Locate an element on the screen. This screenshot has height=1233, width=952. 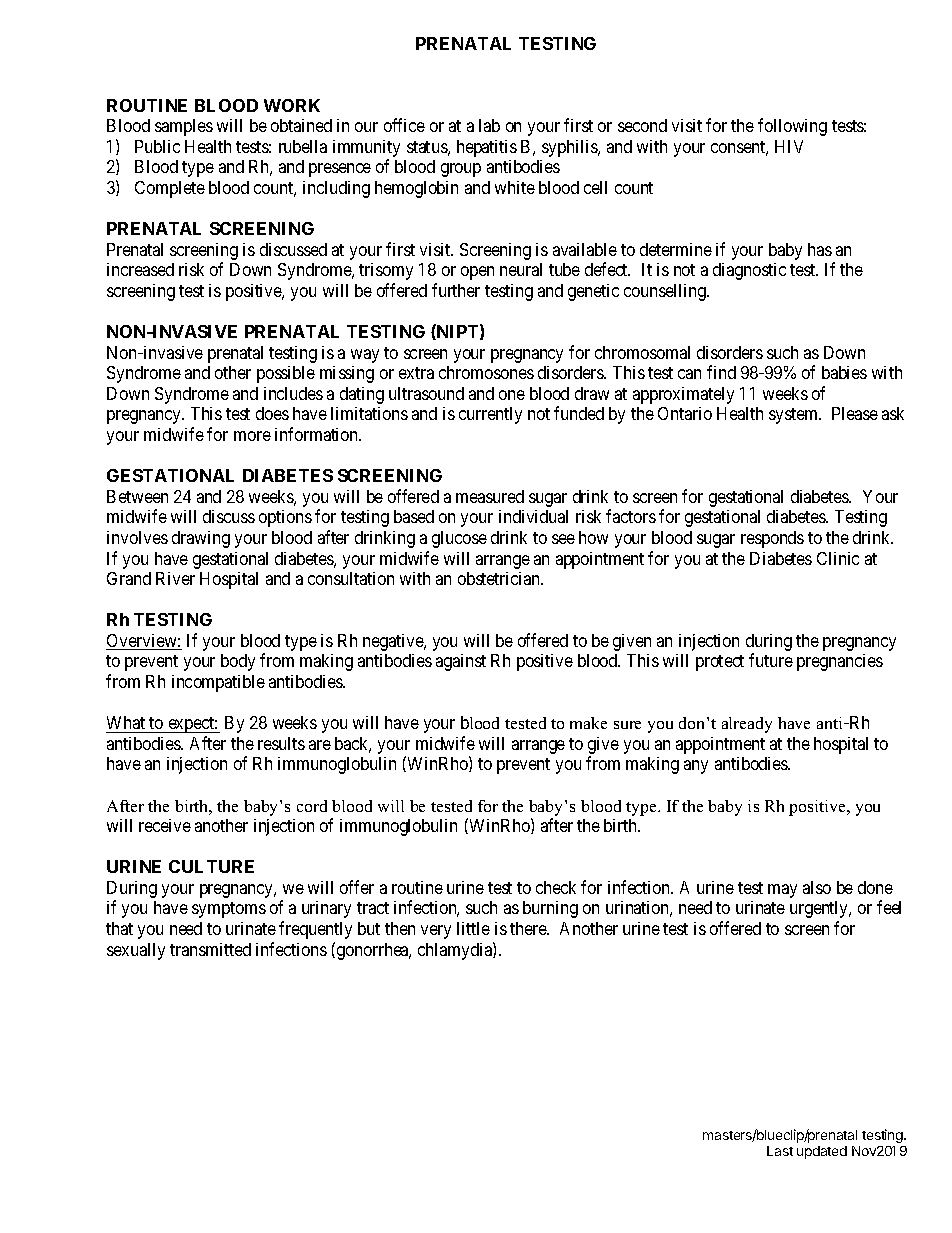
updated is located at coordinates (822, 1152).
